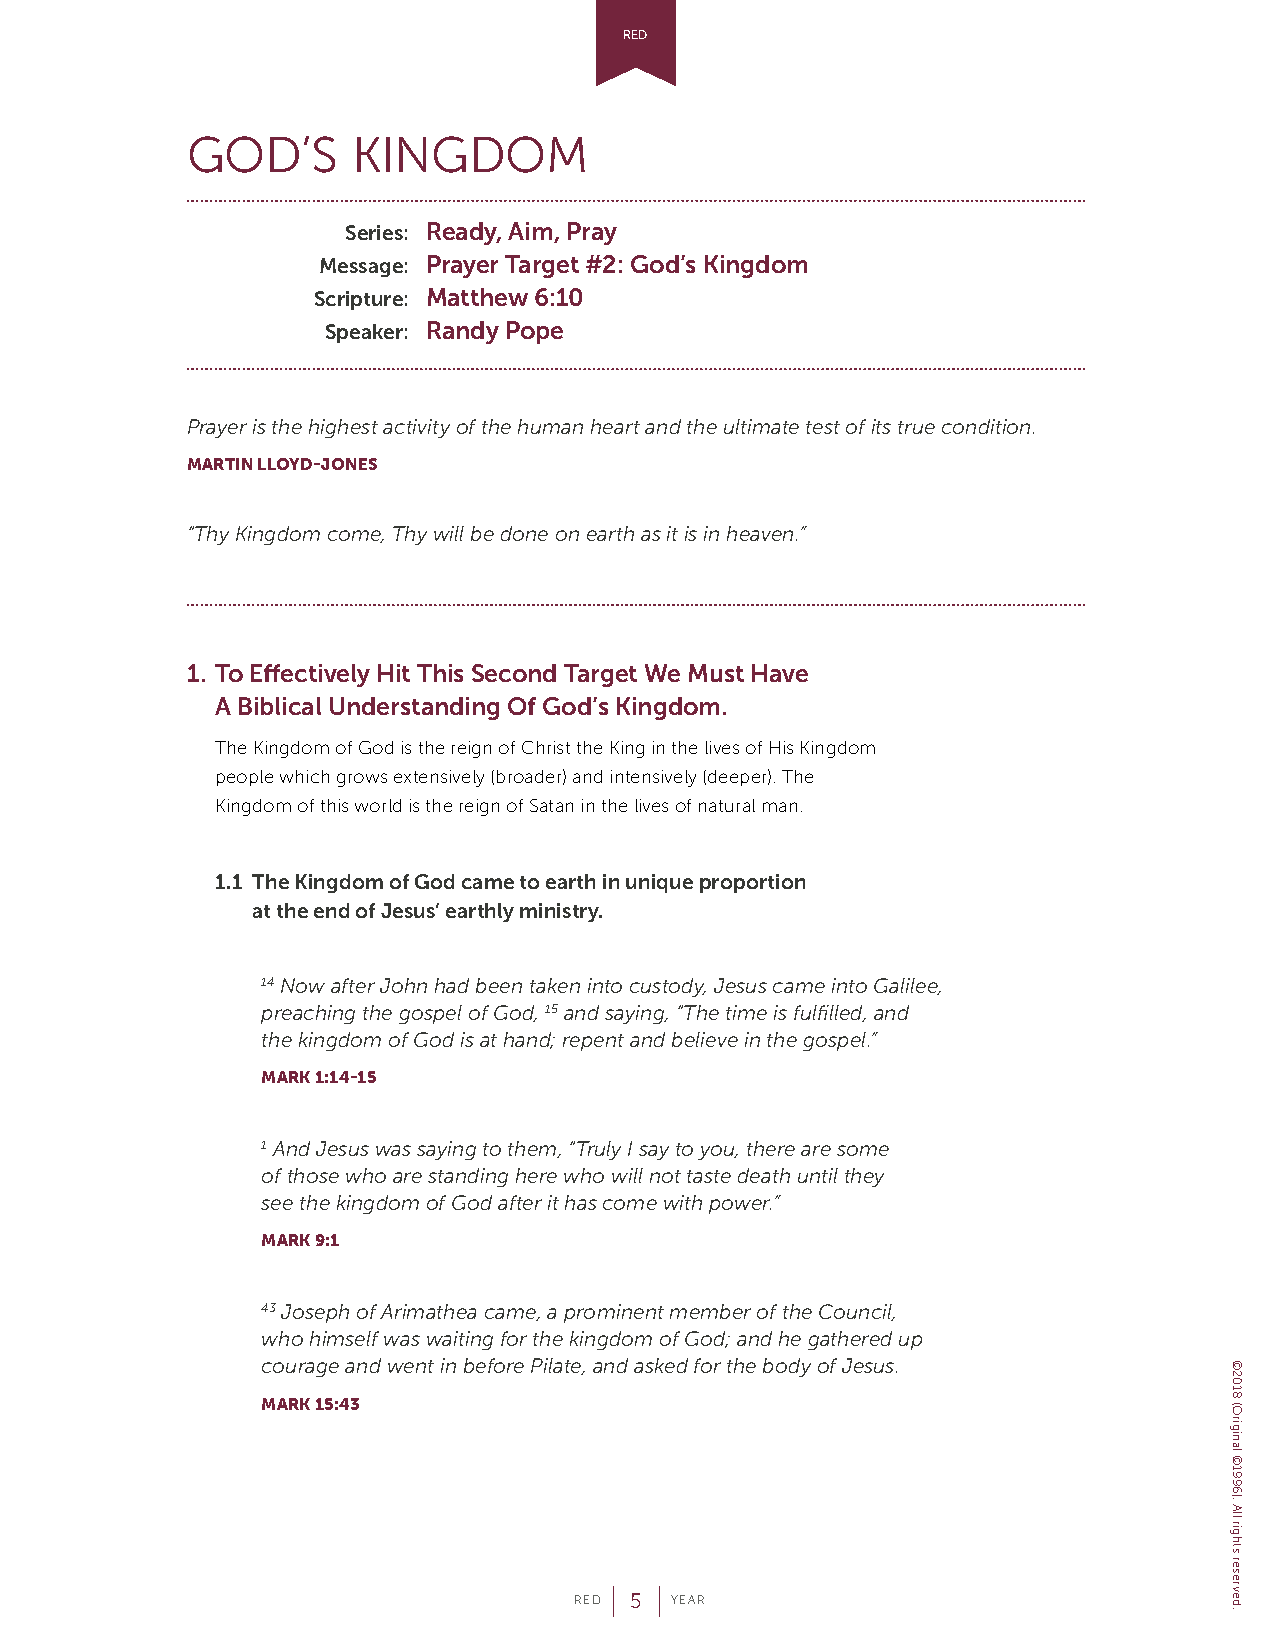 This screenshot has width=1272, height=1646. What do you see at coordinates (881, 426) in the screenshot?
I see `its` at bounding box center [881, 426].
